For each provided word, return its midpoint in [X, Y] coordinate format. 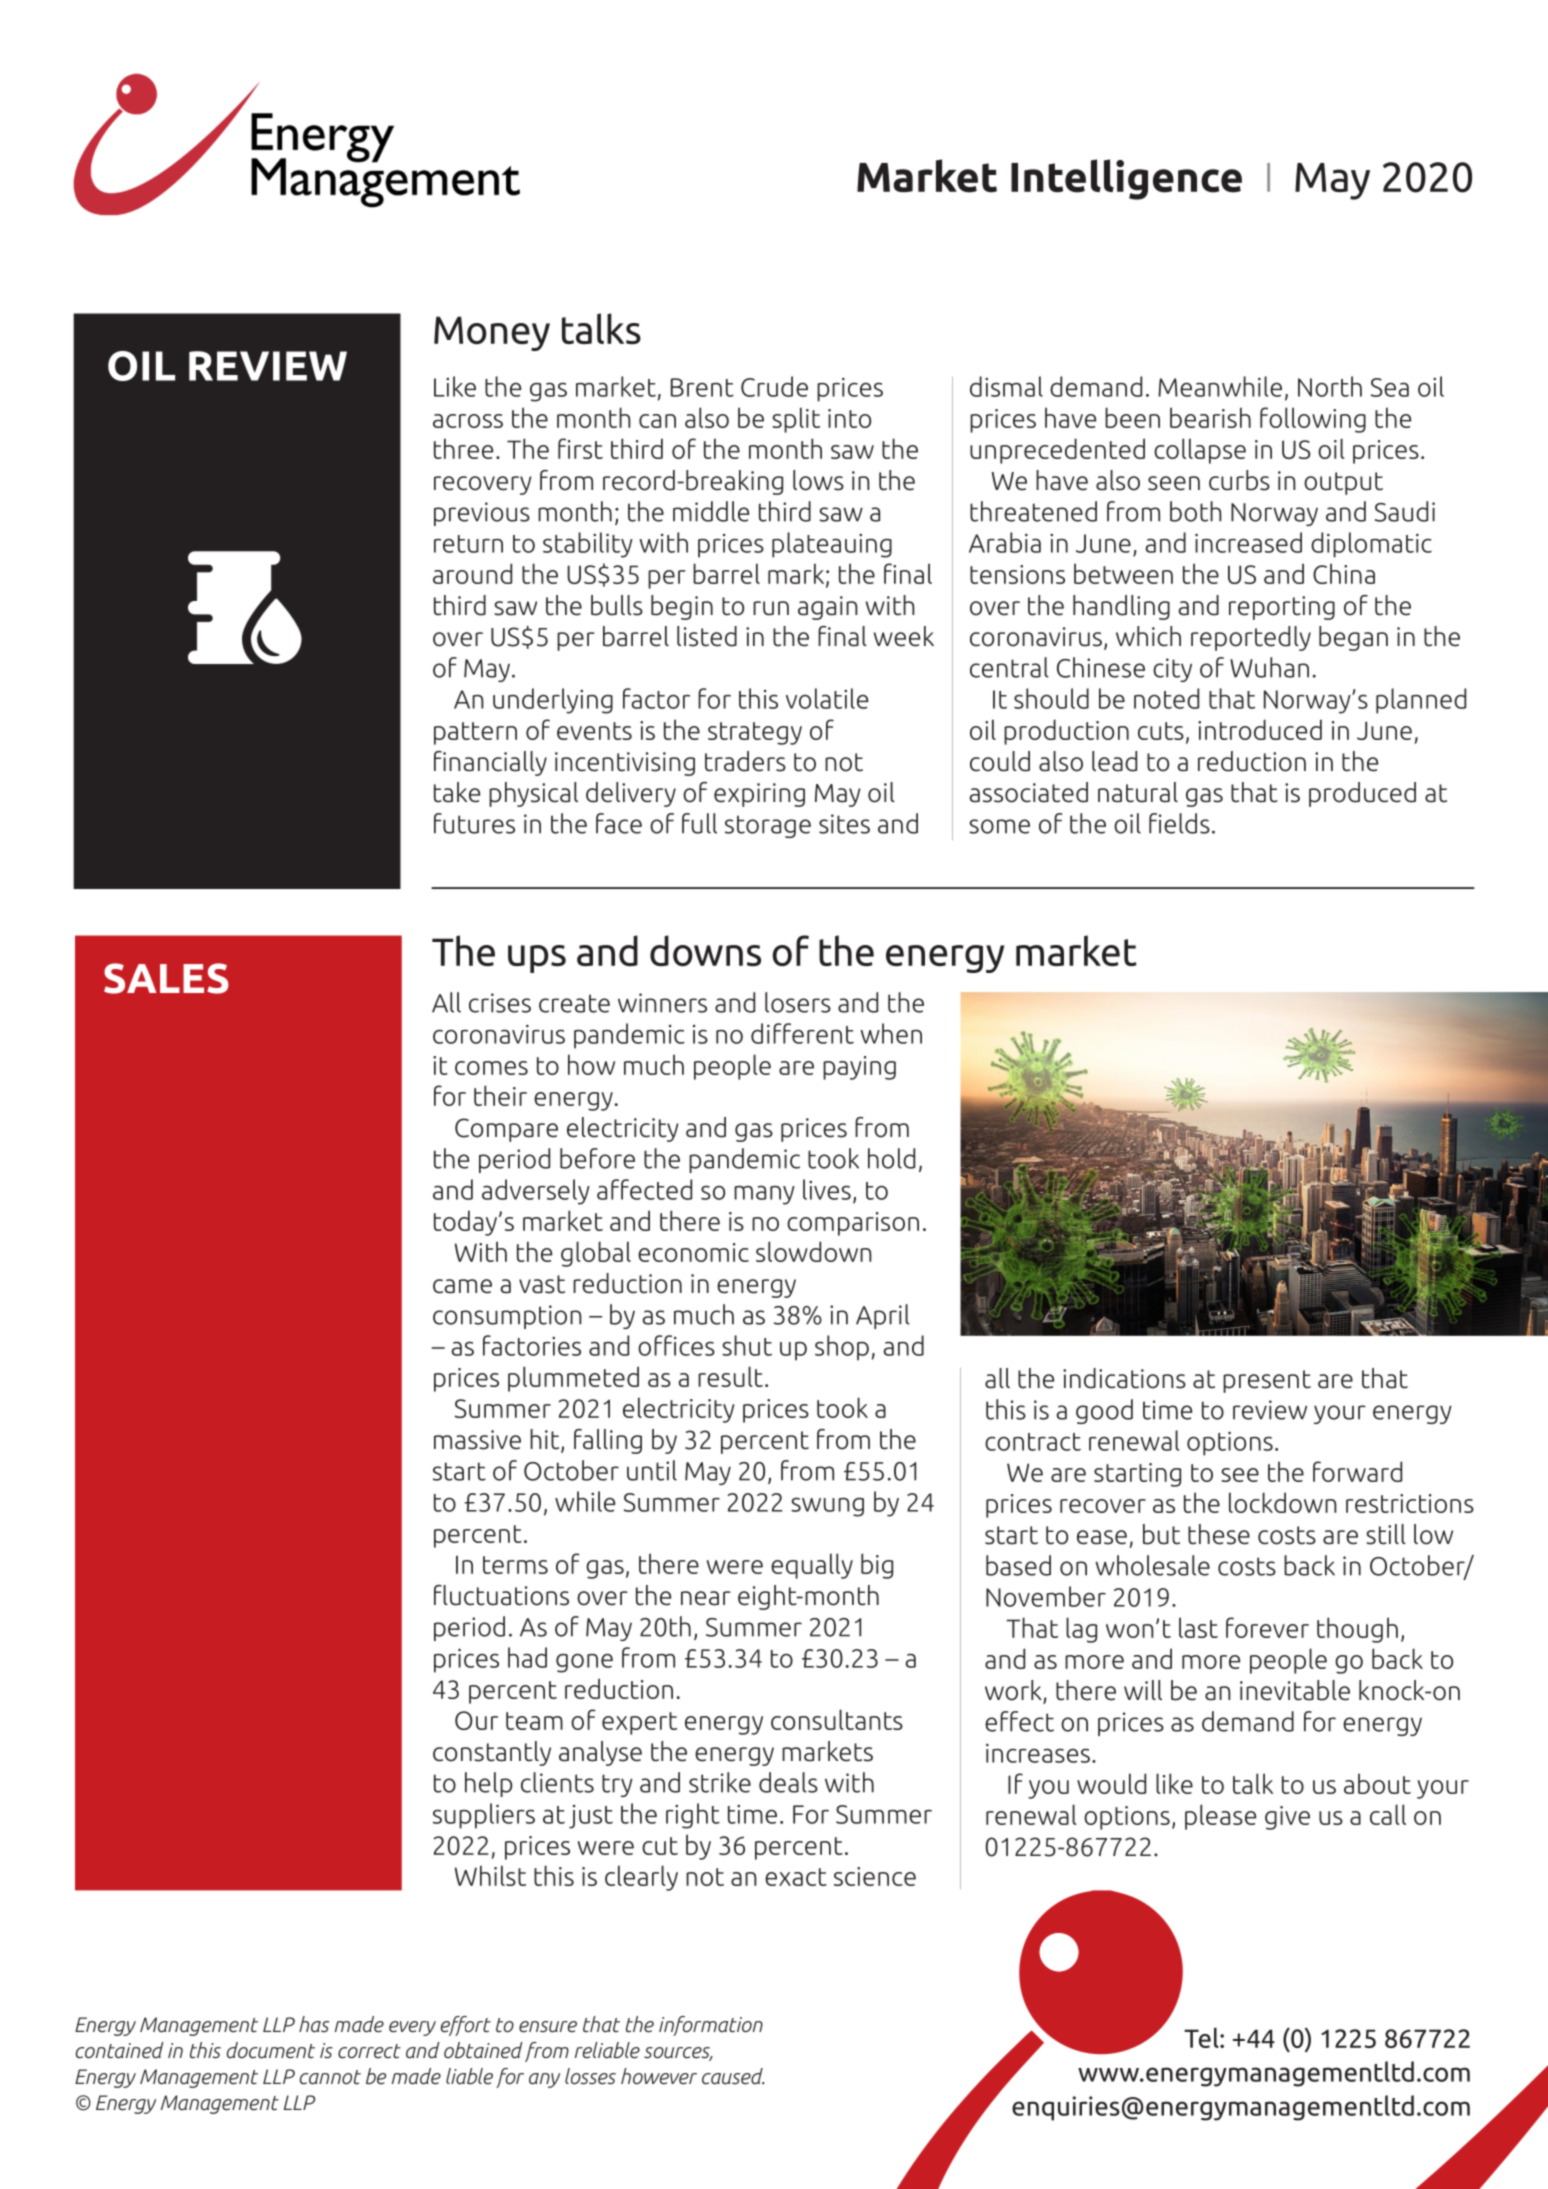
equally [812, 1566]
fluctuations [501, 1595]
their [500, 1095]
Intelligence [1126, 179]
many [764, 1195]
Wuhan [1269, 667]
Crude [774, 386]
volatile [827, 698]
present [1267, 1381]
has [314, 2024]
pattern [475, 733]
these [1219, 1534]
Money [492, 333]
